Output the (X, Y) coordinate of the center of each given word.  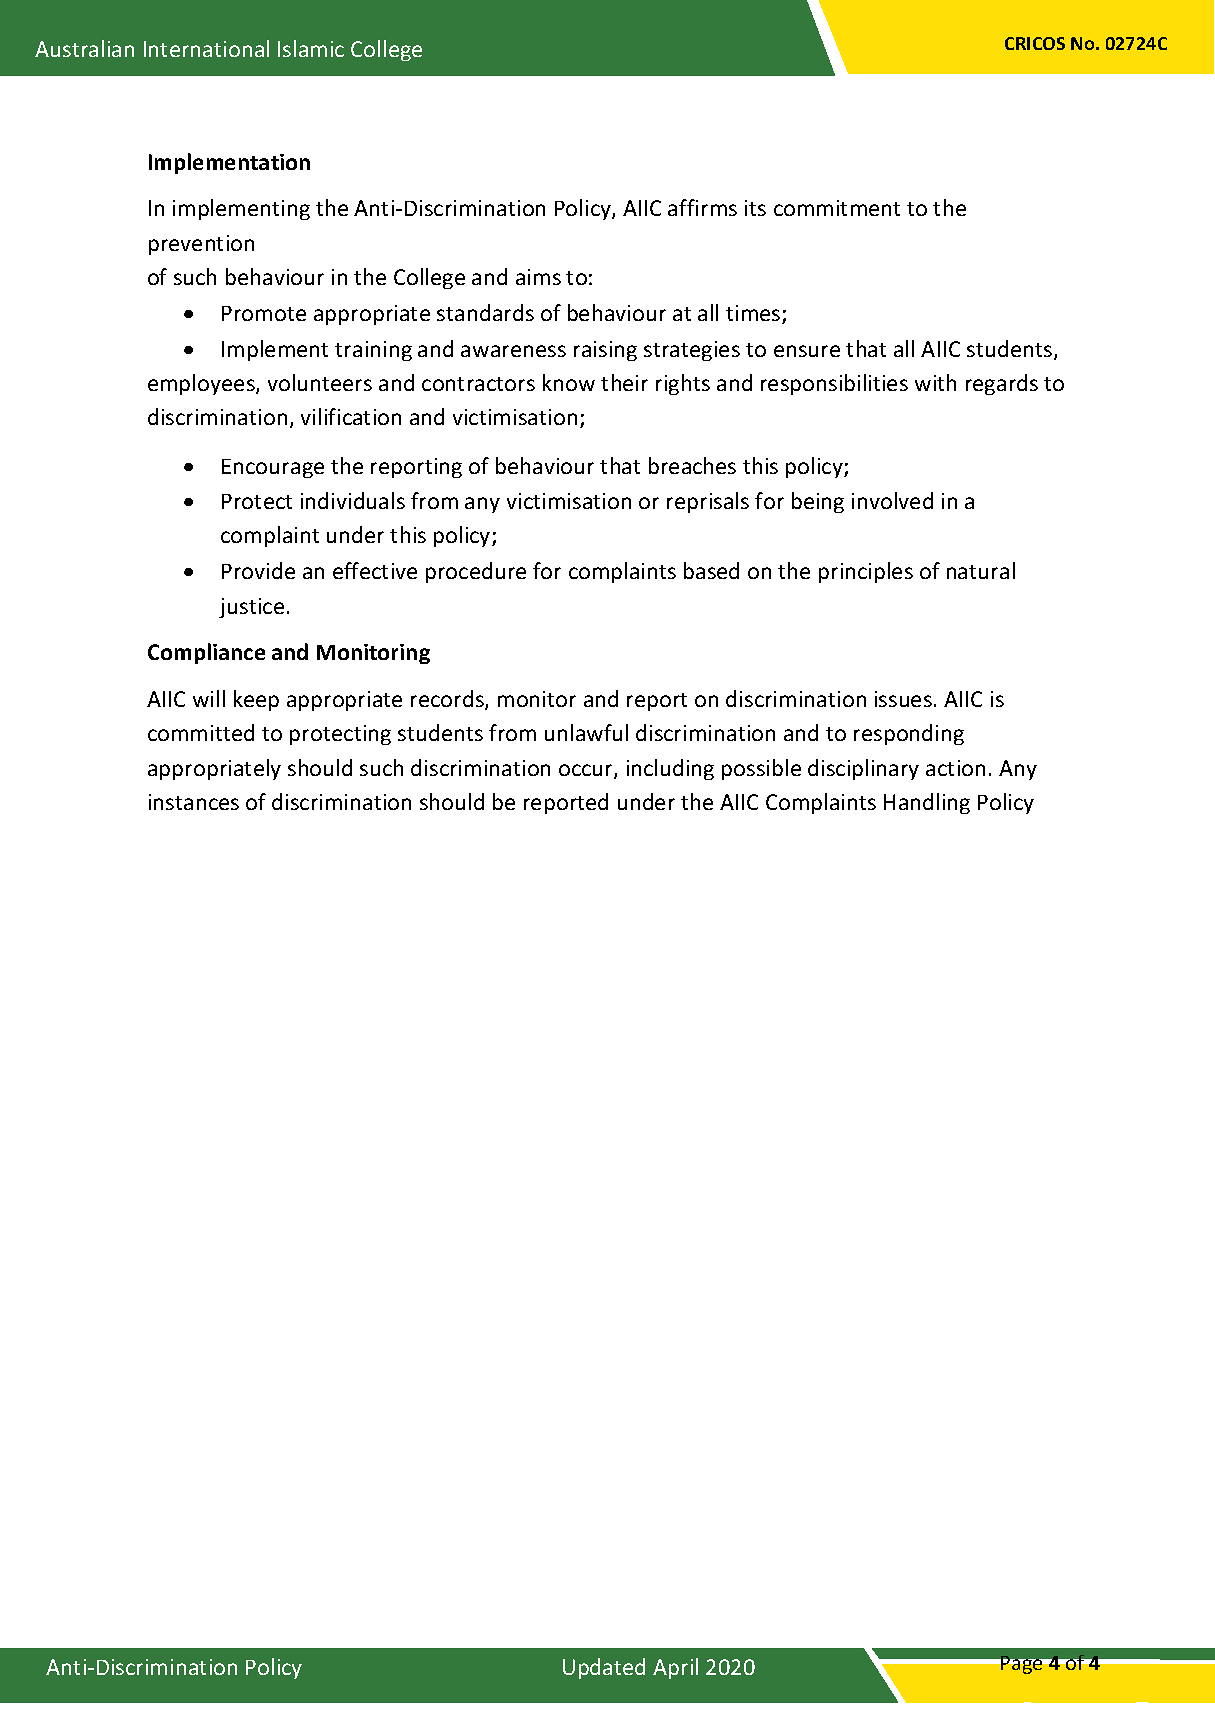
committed (201, 732)
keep (256, 700)
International (206, 48)
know (569, 382)
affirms (702, 207)
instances (194, 802)
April (675, 1668)
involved (892, 500)
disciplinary (863, 769)
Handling (927, 803)
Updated (604, 1668)
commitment (837, 208)
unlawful (586, 732)
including (670, 769)
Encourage (273, 468)
